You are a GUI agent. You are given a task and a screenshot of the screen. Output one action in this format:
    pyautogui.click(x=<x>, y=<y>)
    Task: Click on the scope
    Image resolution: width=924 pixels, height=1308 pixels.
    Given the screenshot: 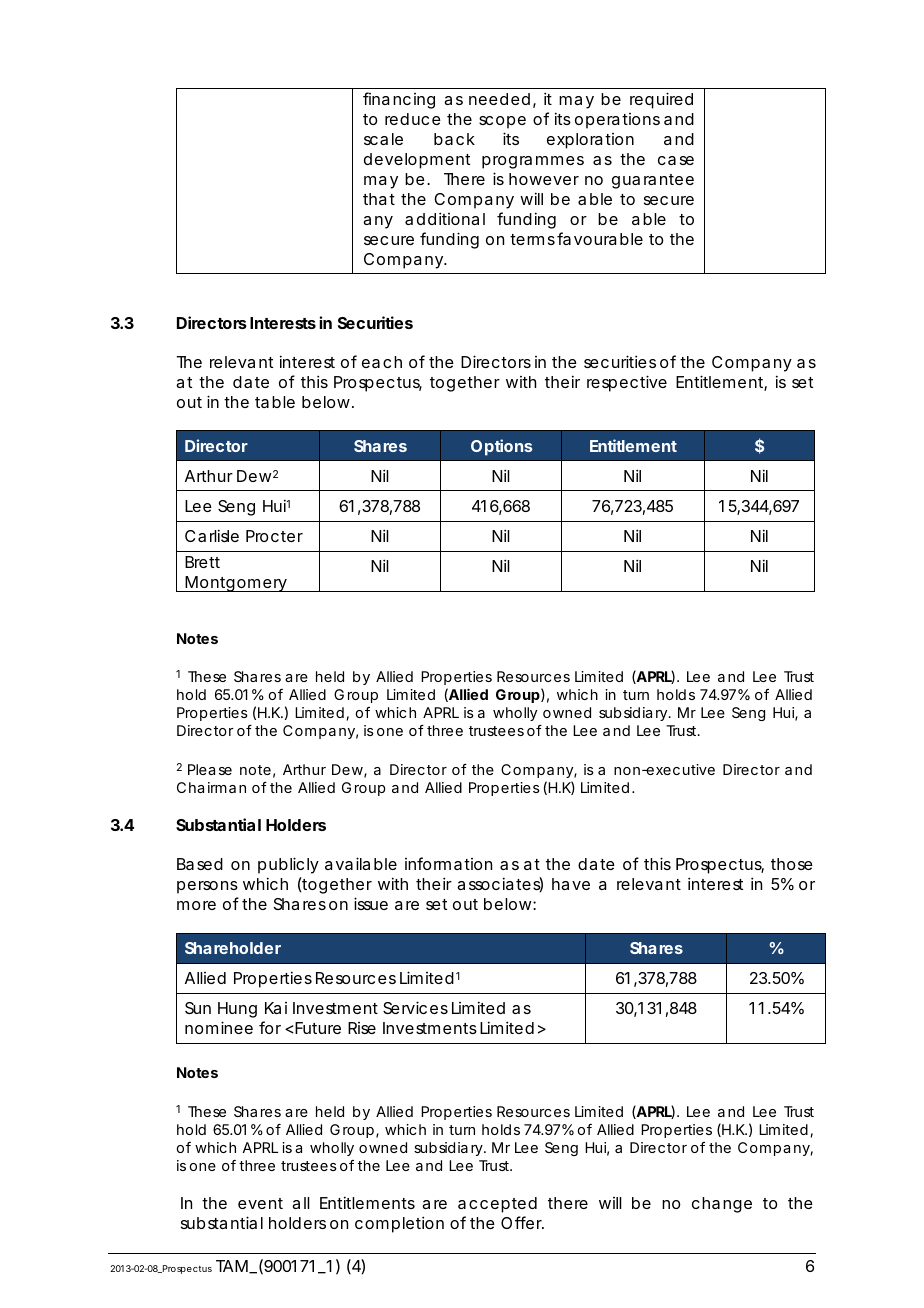 What is the action you would take?
    pyautogui.click(x=502, y=122)
